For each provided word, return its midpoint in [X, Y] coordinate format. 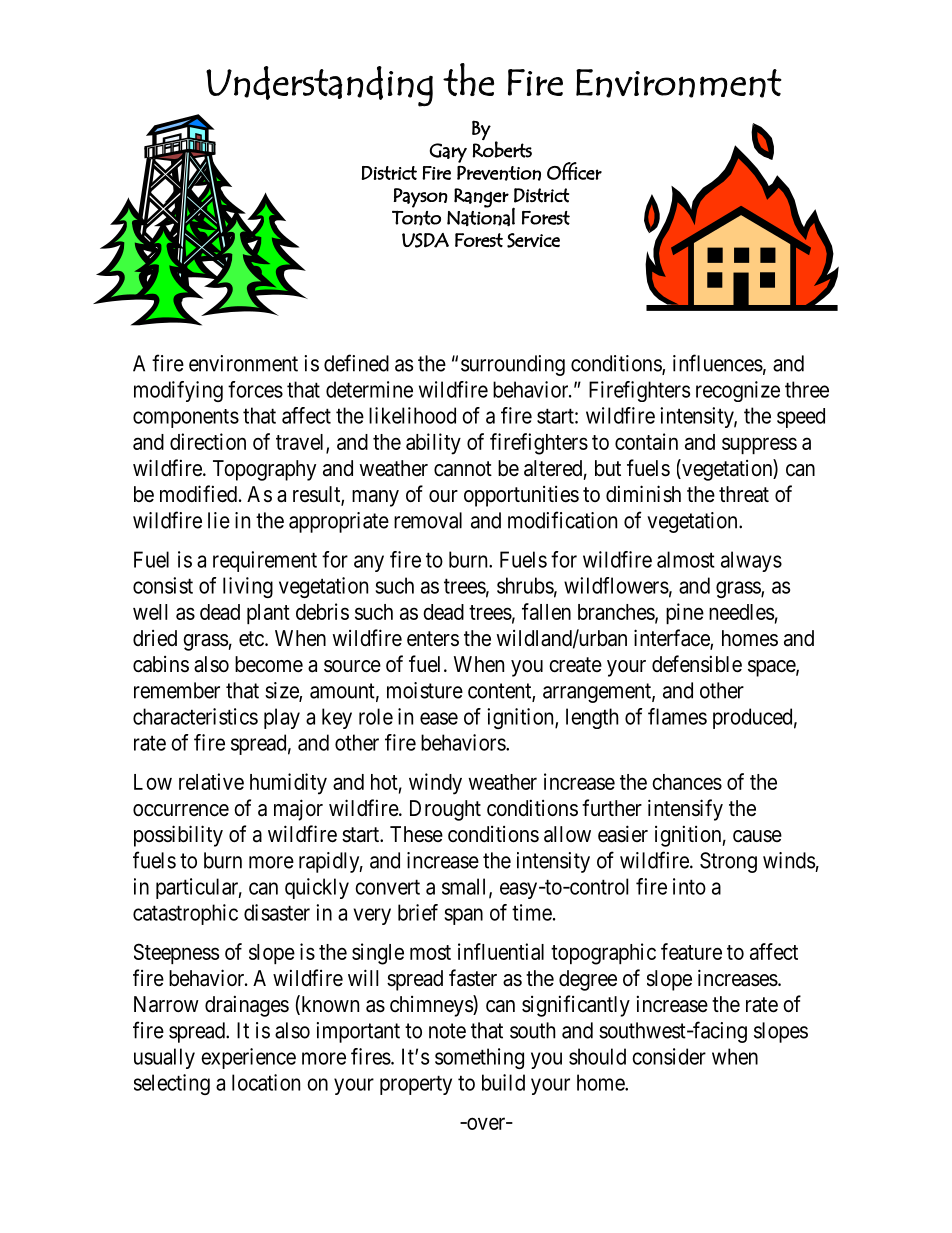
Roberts [502, 148]
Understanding [319, 86]
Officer [574, 171]
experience [248, 1058]
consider [669, 1056]
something [479, 1058]
